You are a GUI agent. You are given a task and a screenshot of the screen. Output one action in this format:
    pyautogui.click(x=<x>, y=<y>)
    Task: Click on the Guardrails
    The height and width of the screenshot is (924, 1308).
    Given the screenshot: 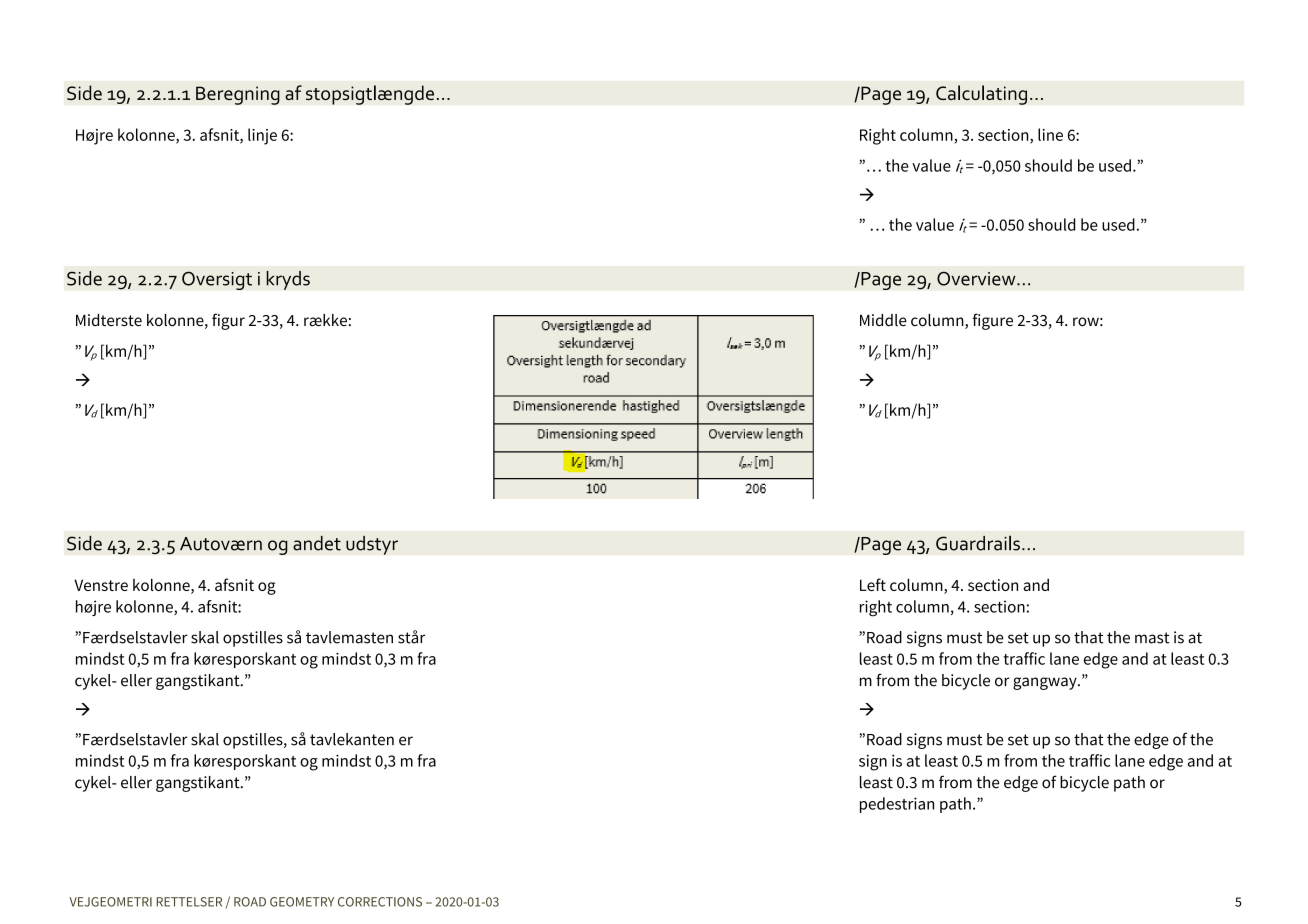 What is the action you would take?
    pyautogui.click(x=978, y=543)
